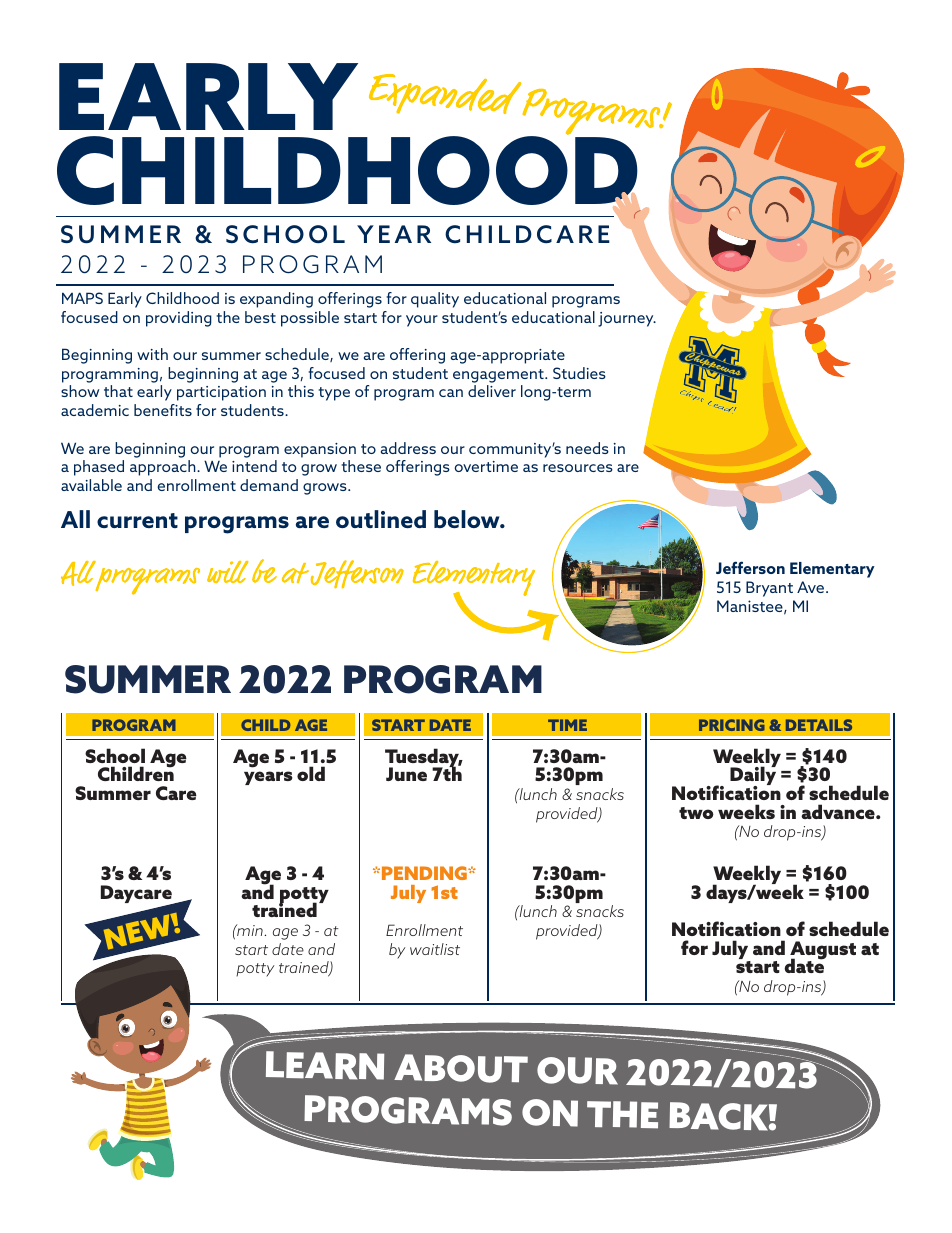 This screenshot has width=952, height=1233. What do you see at coordinates (406, 774) in the screenshot?
I see `June` at bounding box center [406, 774].
